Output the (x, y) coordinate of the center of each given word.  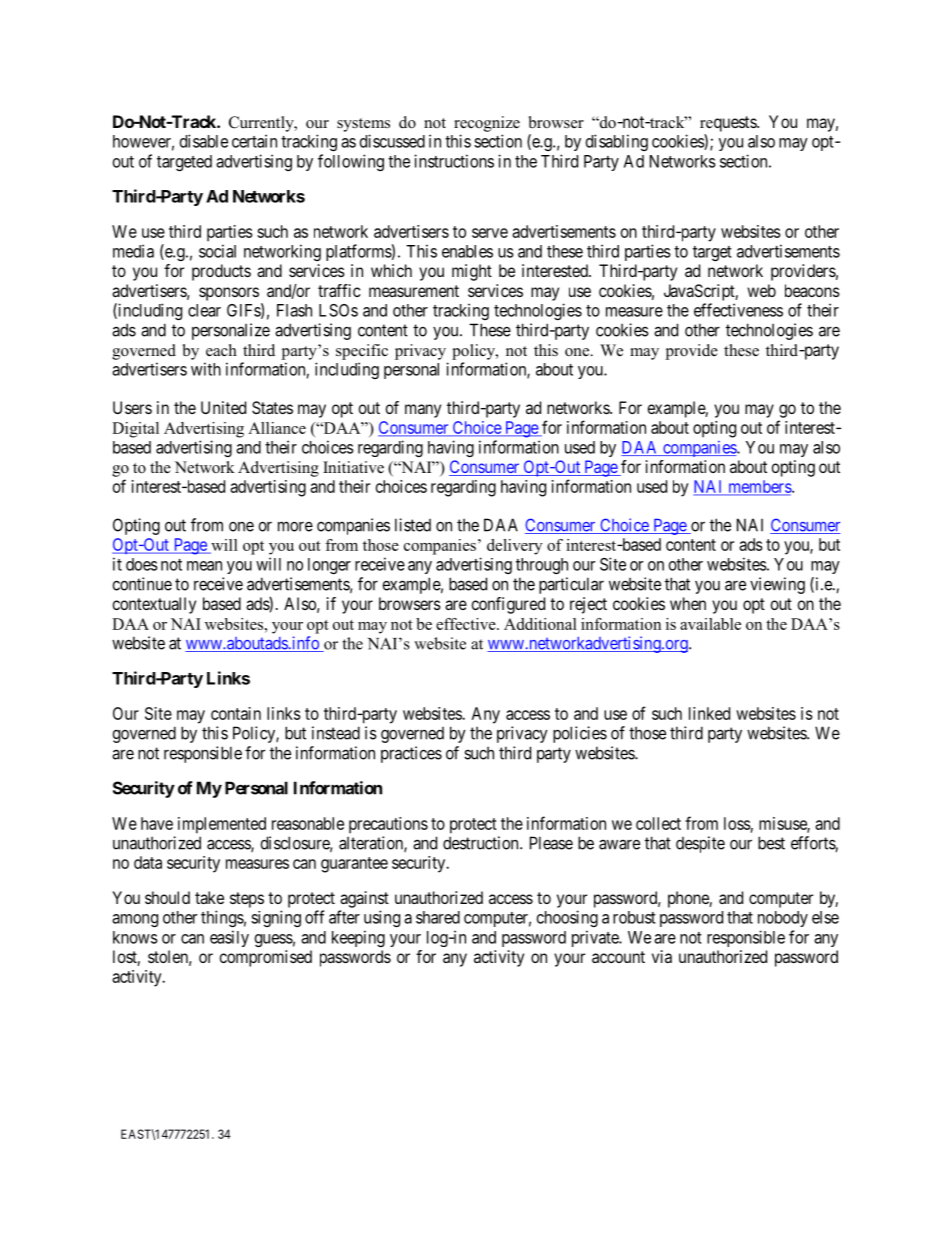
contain (236, 713)
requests (729, 124)
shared (438, 917)
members (759, 487)
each (221, 350)
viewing (777, 585)
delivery (514, 547)
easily (229, 938)
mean (204, 566)
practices (411, 754)
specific (362, 352)
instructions (454, 161)
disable (204, 141)
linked (709, 713)
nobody (783, 919)
